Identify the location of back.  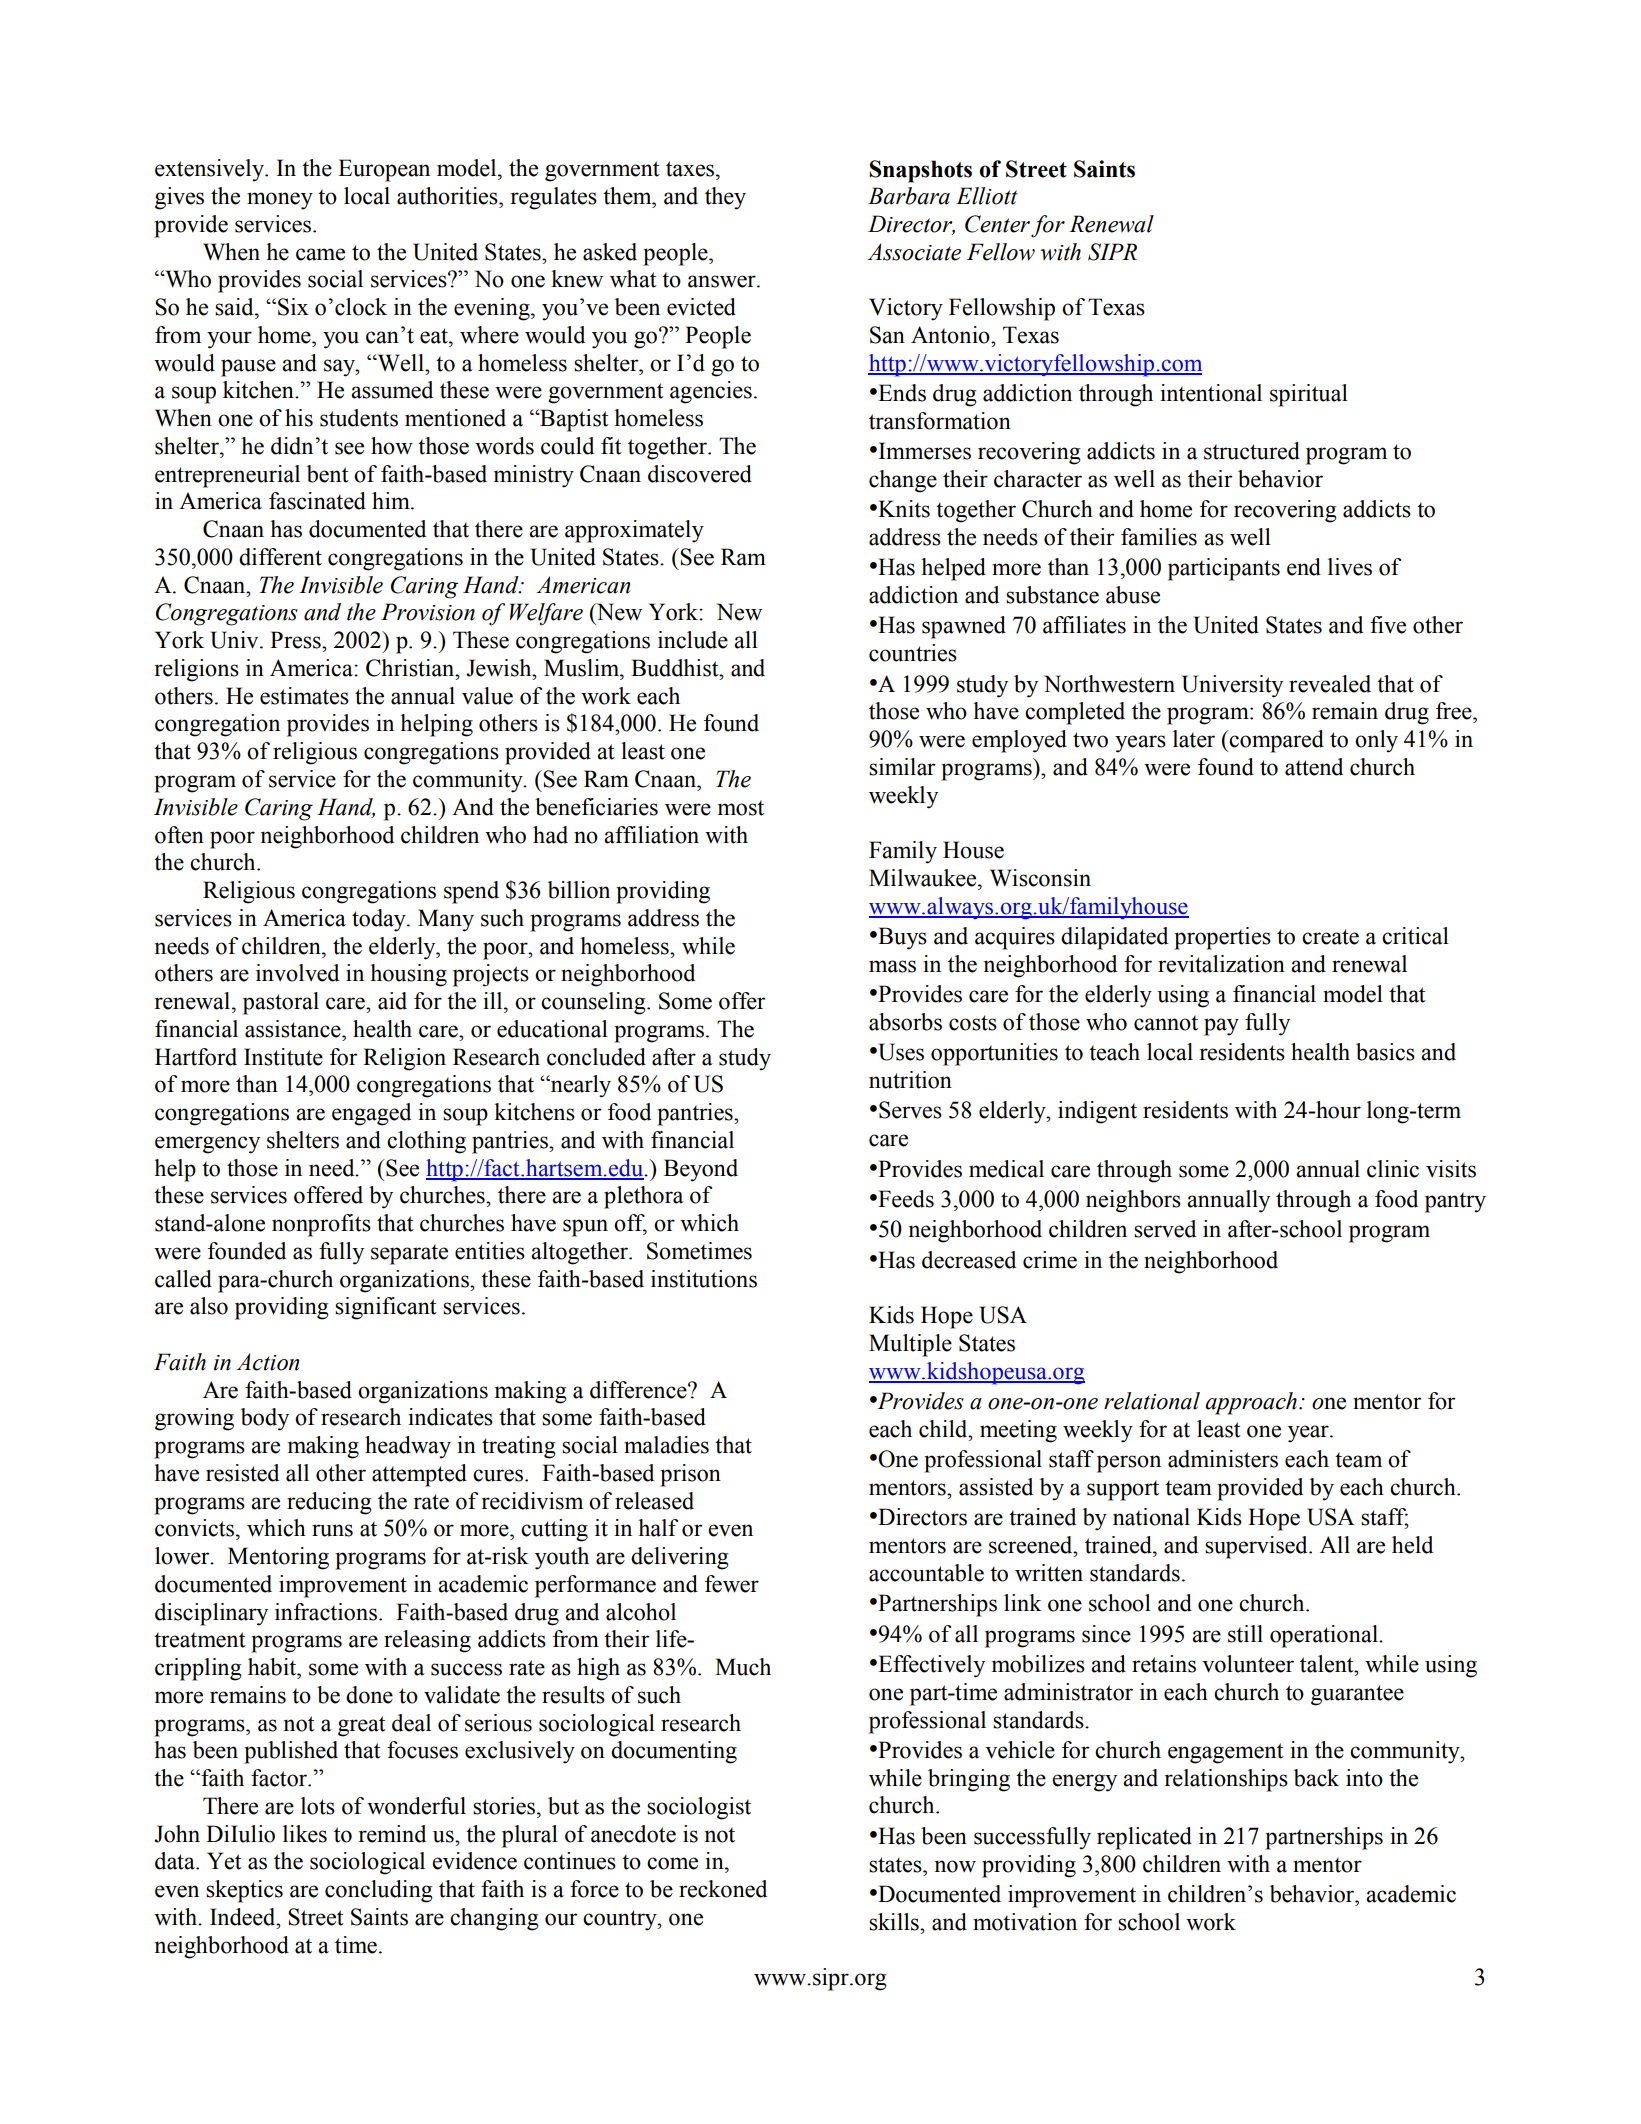
(1316, 1778).
